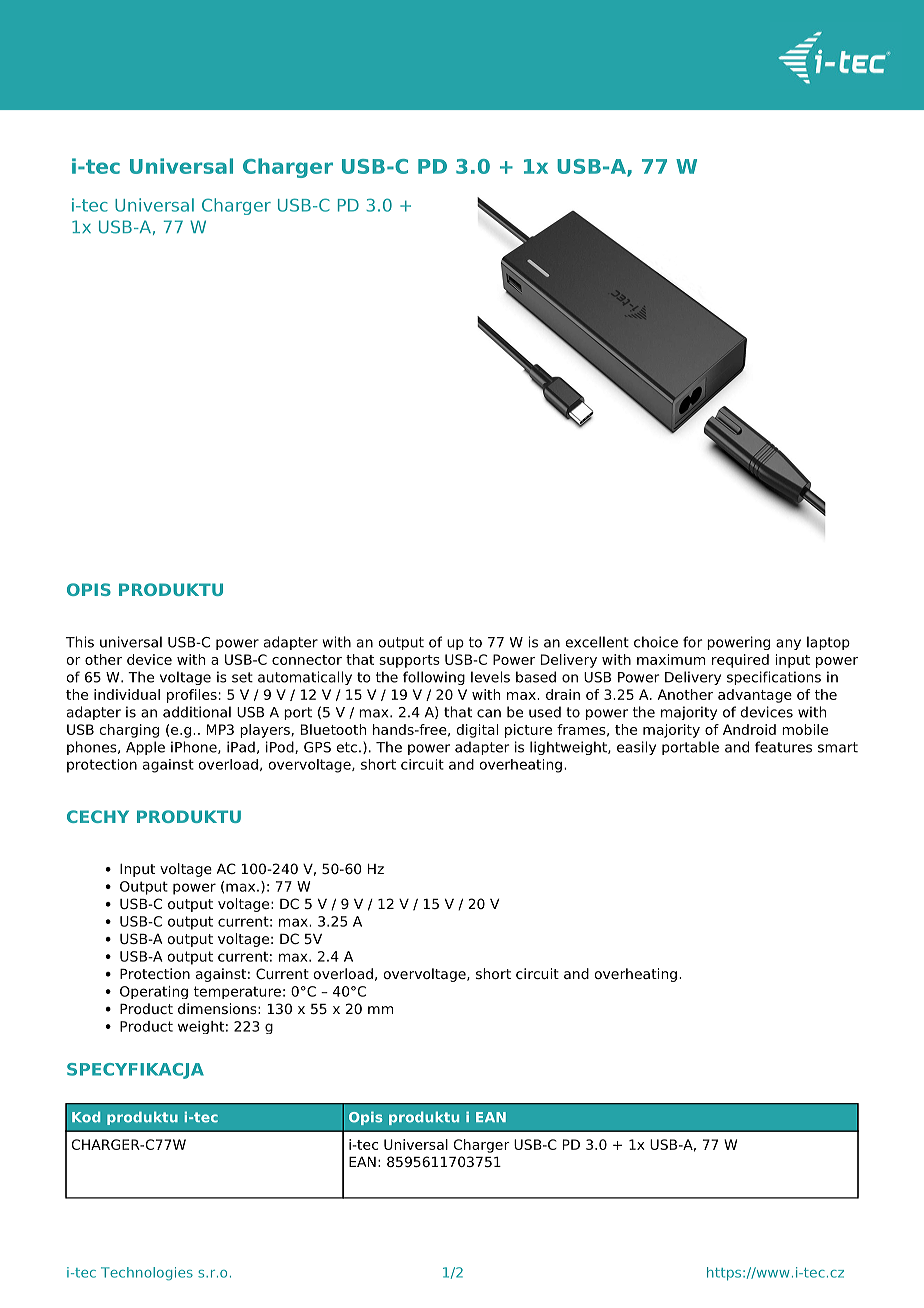 The image size is (924, 1308). Describe the element at coordinates (237, 992) in the screenshot. I see `temperature` at that location.
